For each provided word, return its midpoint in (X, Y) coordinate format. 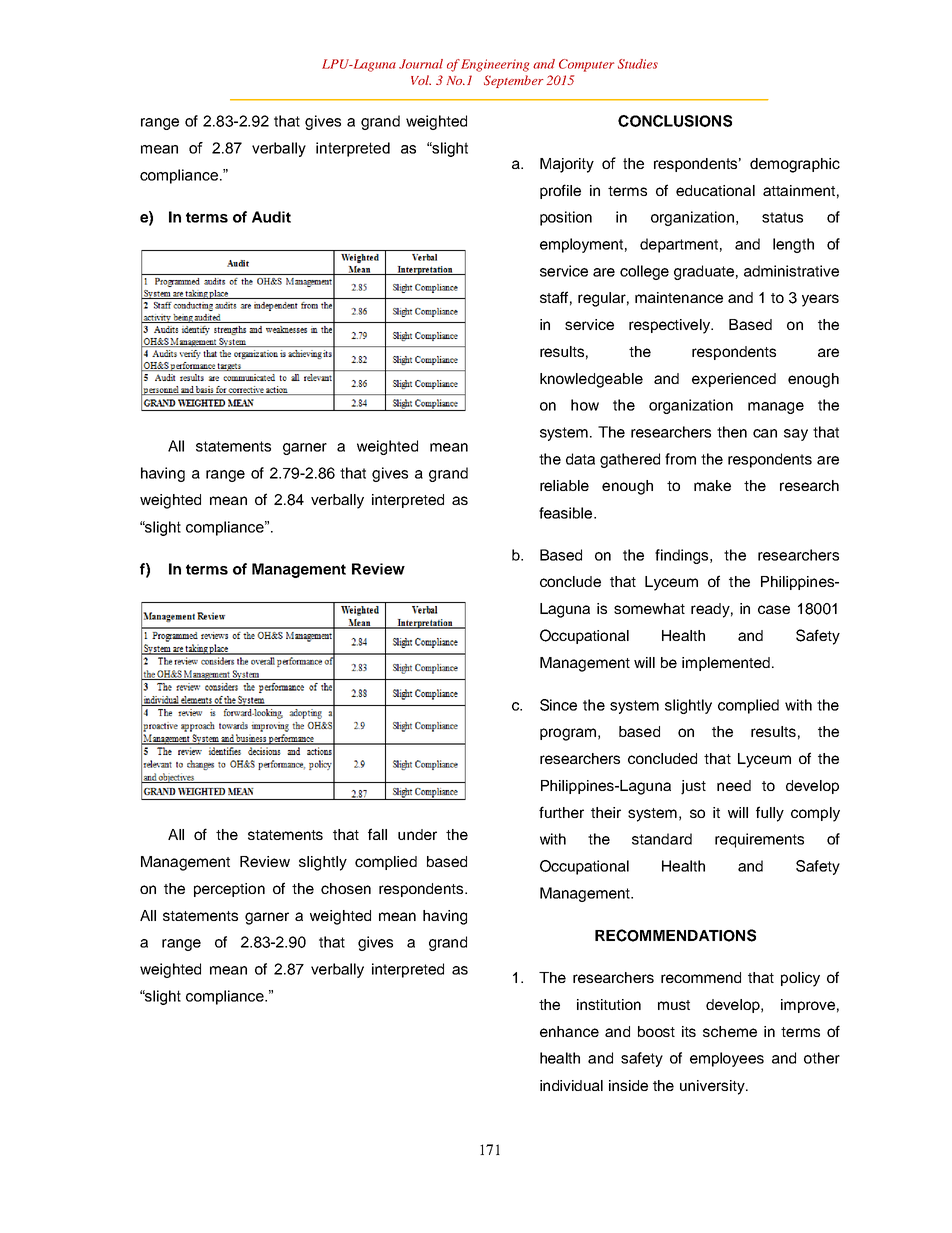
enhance (569, 1031)
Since (558, 705)
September (513, 81)
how (585, 405)
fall (377, 834)
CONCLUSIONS (675, 121)
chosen (346, 888)
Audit (271, 217)
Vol (421, 80)
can (765, 433)
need (734, 785)
